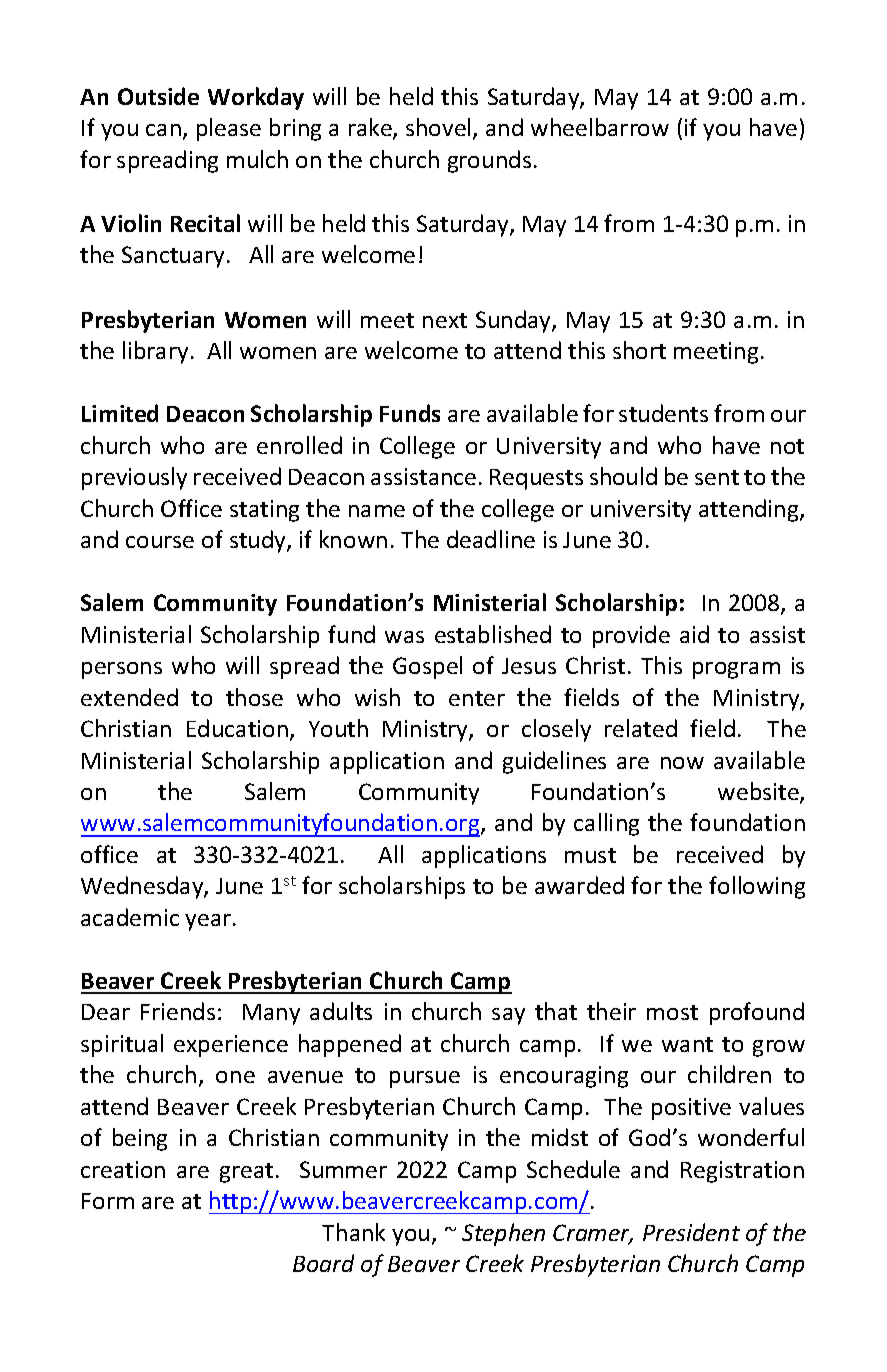  I want to click on short, so click(639, 350).
